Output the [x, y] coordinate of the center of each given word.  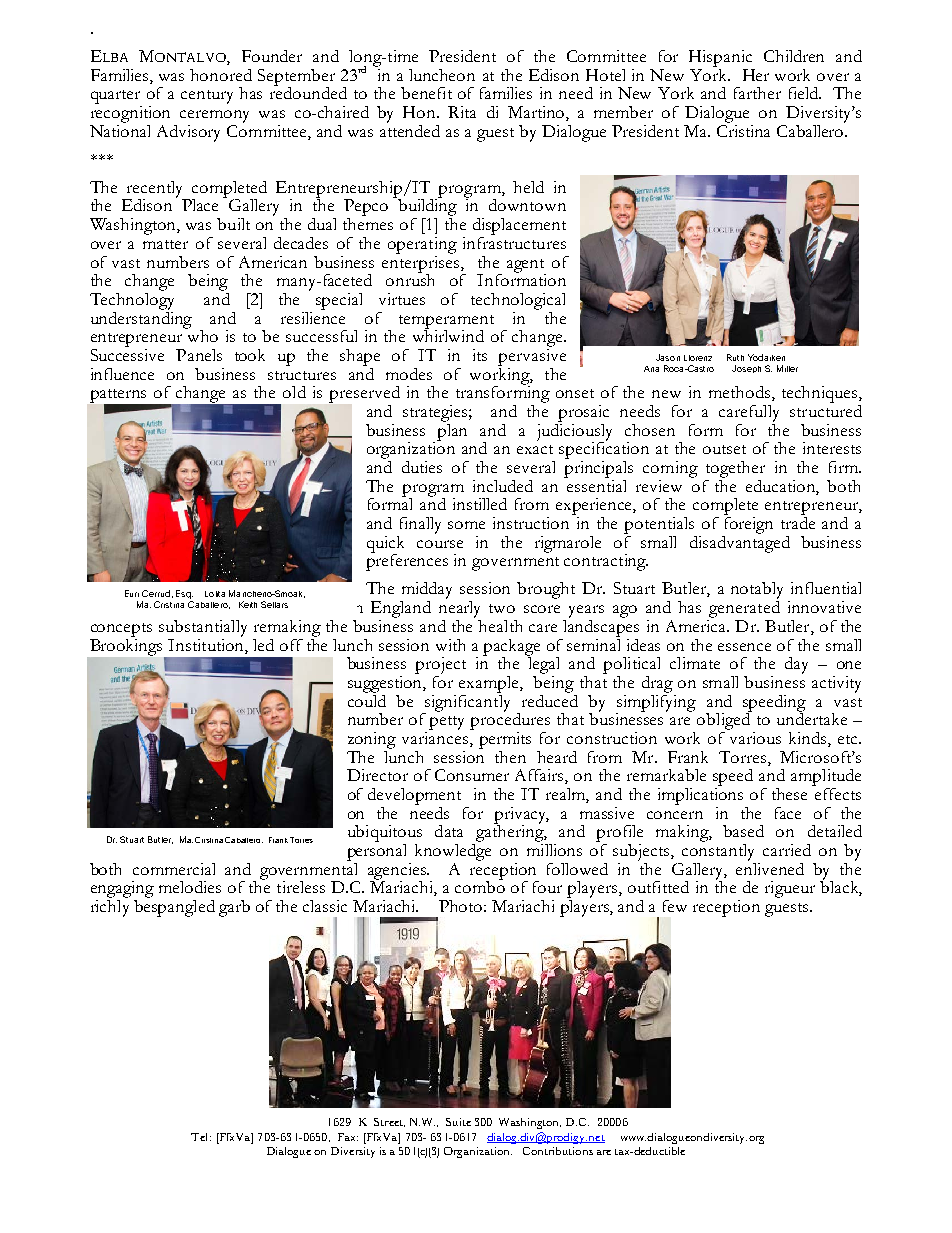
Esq [184, 594]
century [207, 97]
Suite [458, 1122]
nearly [459, 609]
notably [757, 592]
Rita [462, 112]
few [675, 906]
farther [757, 93]
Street [389, 1122]
